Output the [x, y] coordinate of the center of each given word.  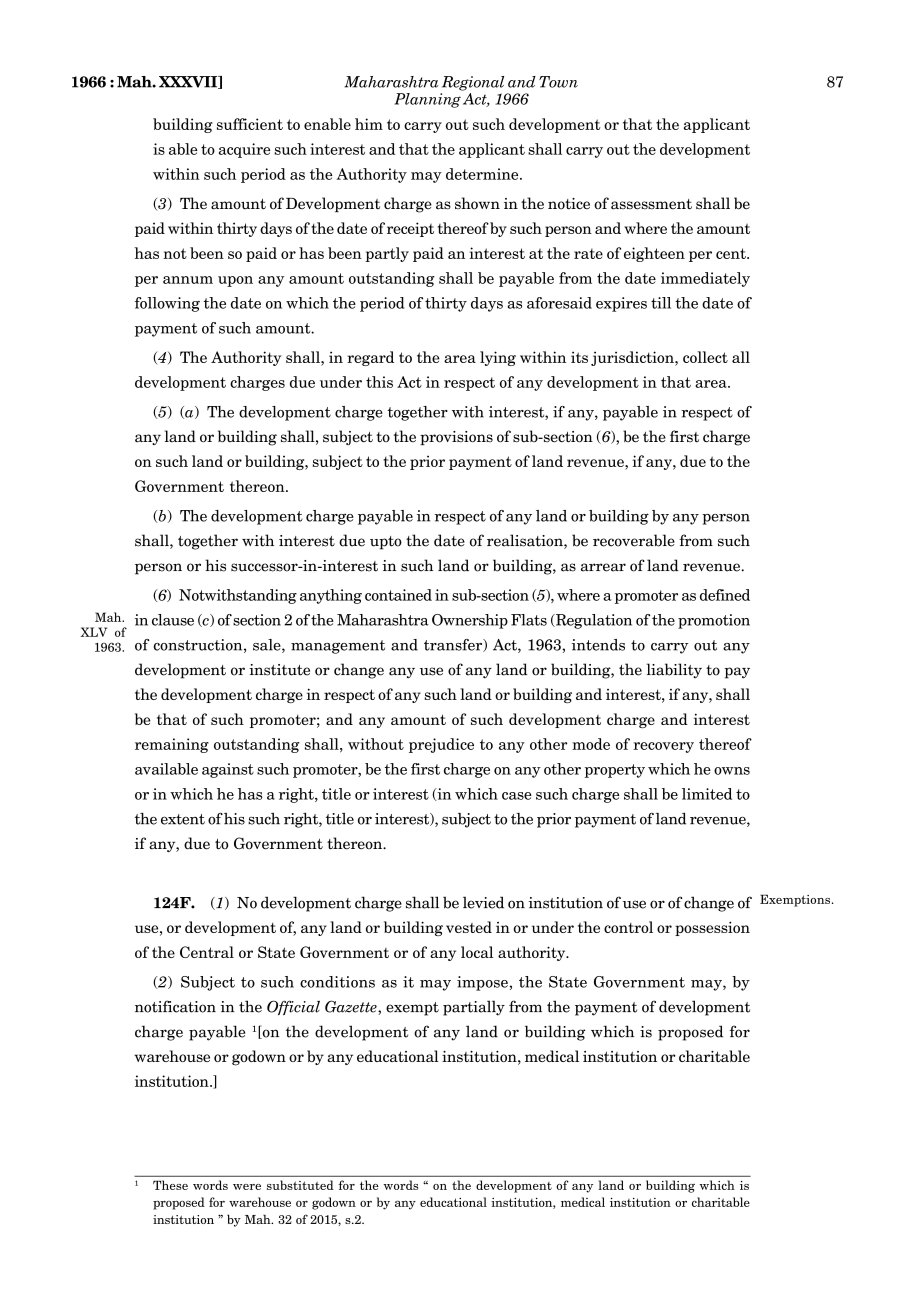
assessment [651, 204]
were [247, 1187]
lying [498, 358]
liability [674, 670]
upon [235, 281]
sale [268, 646]
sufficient [250, 124]
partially [474, 1008]
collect [705, 357]
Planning [428, 99]
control [628, 927]
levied [483, 902]
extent [183, 819]
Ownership [470, 621]
